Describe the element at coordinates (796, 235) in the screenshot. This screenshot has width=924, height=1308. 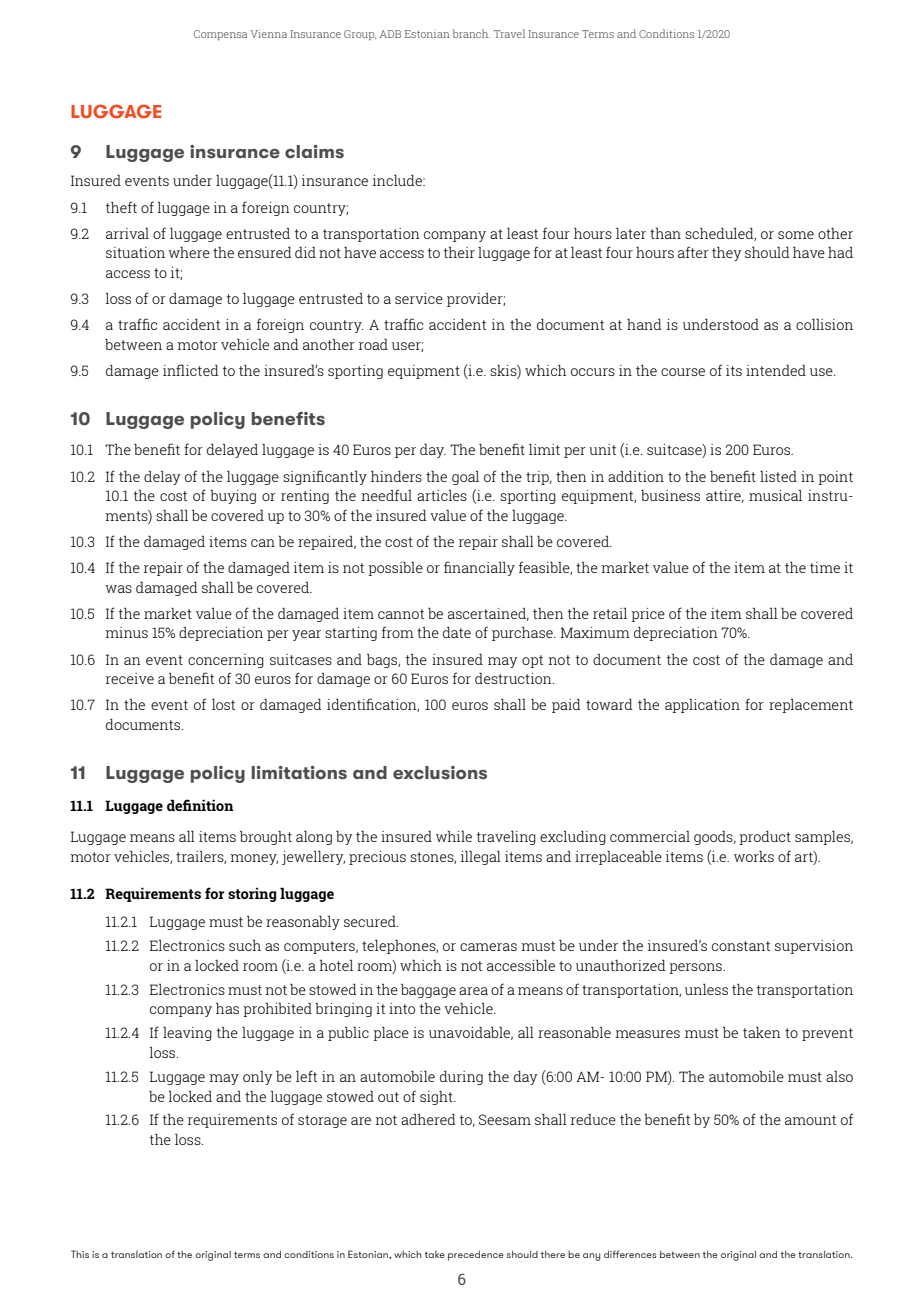
I see `some` at that location.
